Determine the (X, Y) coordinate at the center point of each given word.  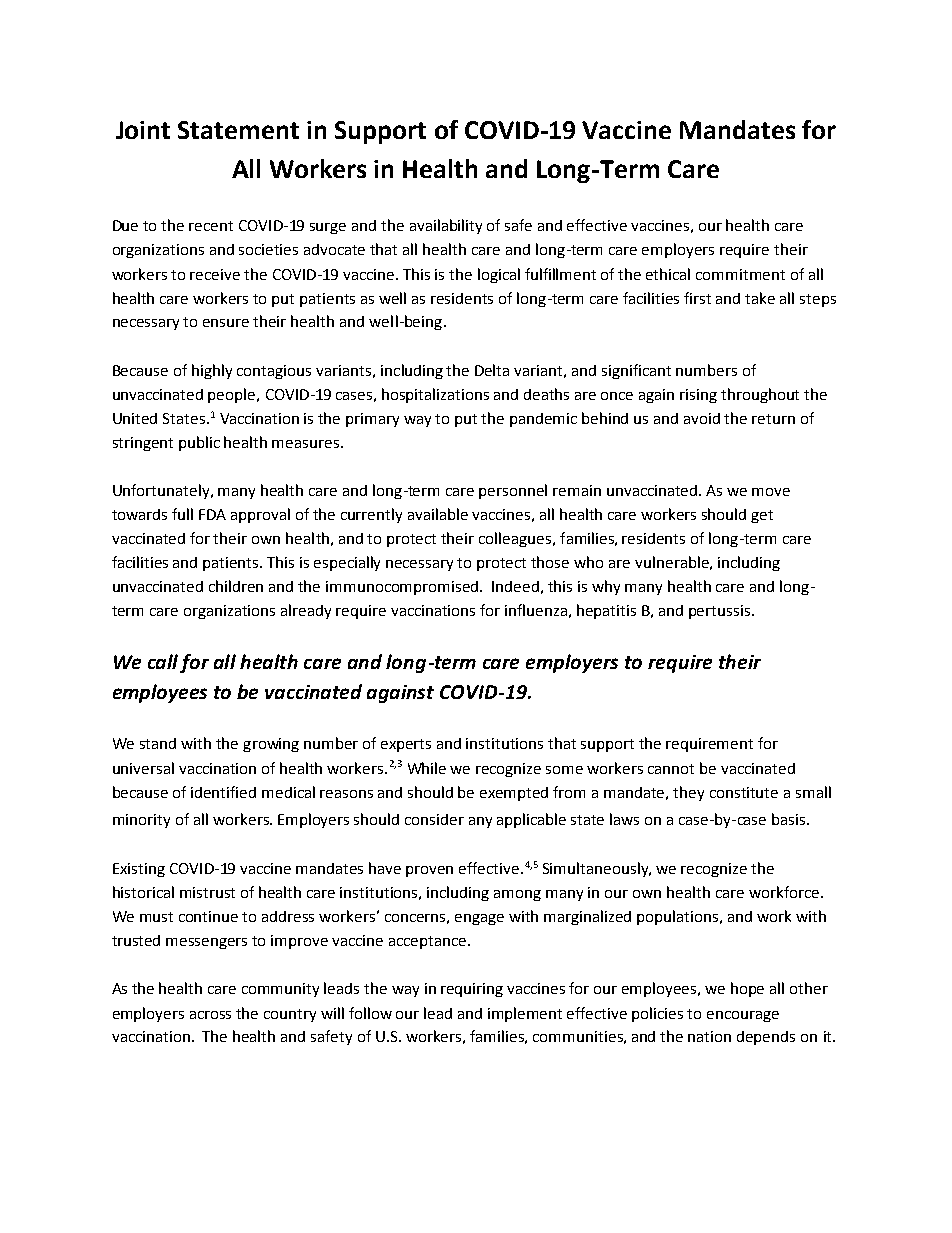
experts (406, 745)
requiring (472, 990)
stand (158, 743)
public (199, 443)
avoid (702, 418)
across (210, 1015)
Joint (143, 130)
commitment (740, 274)
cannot (671, 769)
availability (446, 226)
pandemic (543, 420)
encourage (743, 1016)
